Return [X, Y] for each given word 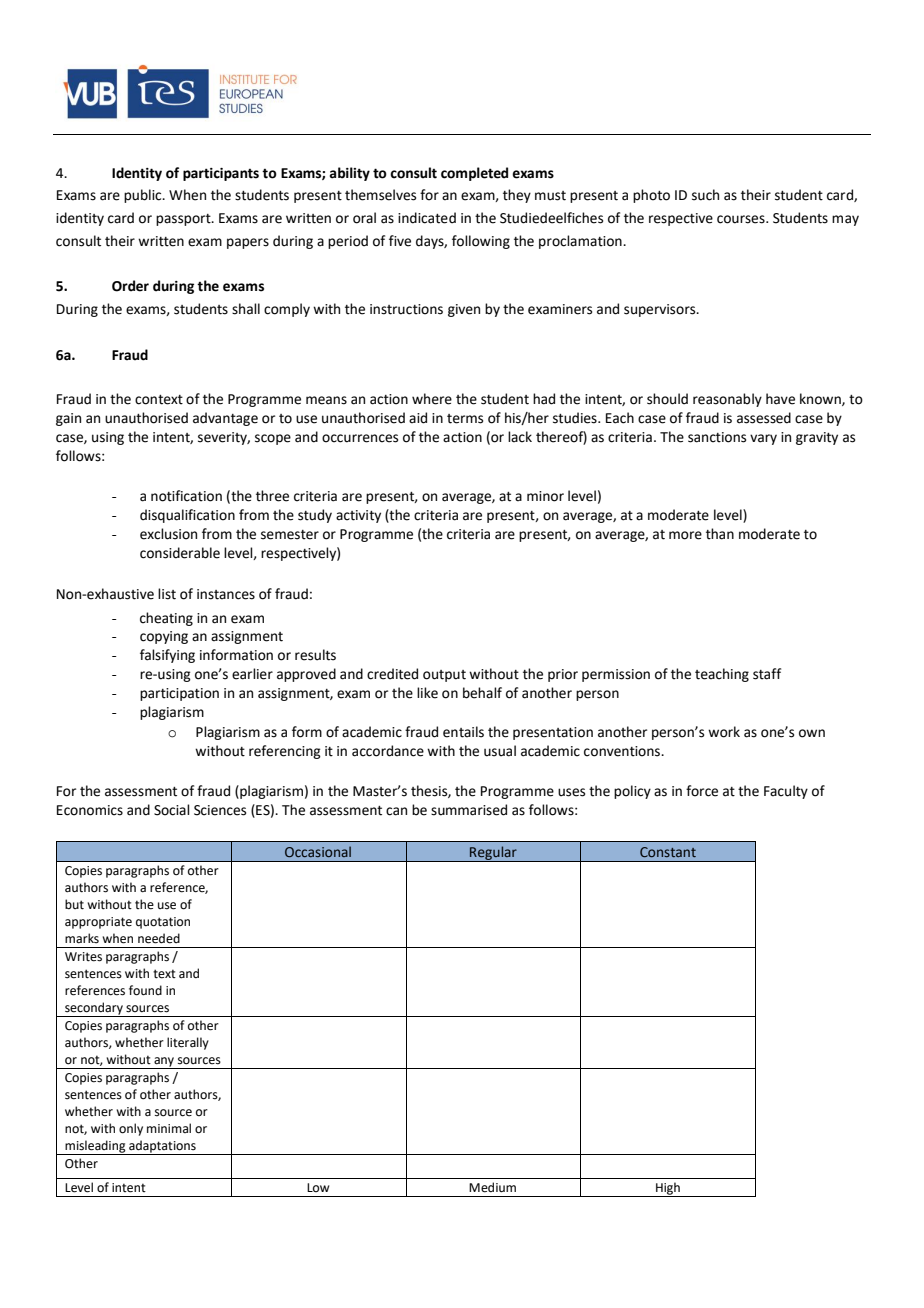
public [144, 196]
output [444, 676]
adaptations [162, 1147]
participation [179, 694]
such [705, 195]
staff [767, 674]
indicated [427, 218]
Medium [492, 1187]
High [668, 1189]
